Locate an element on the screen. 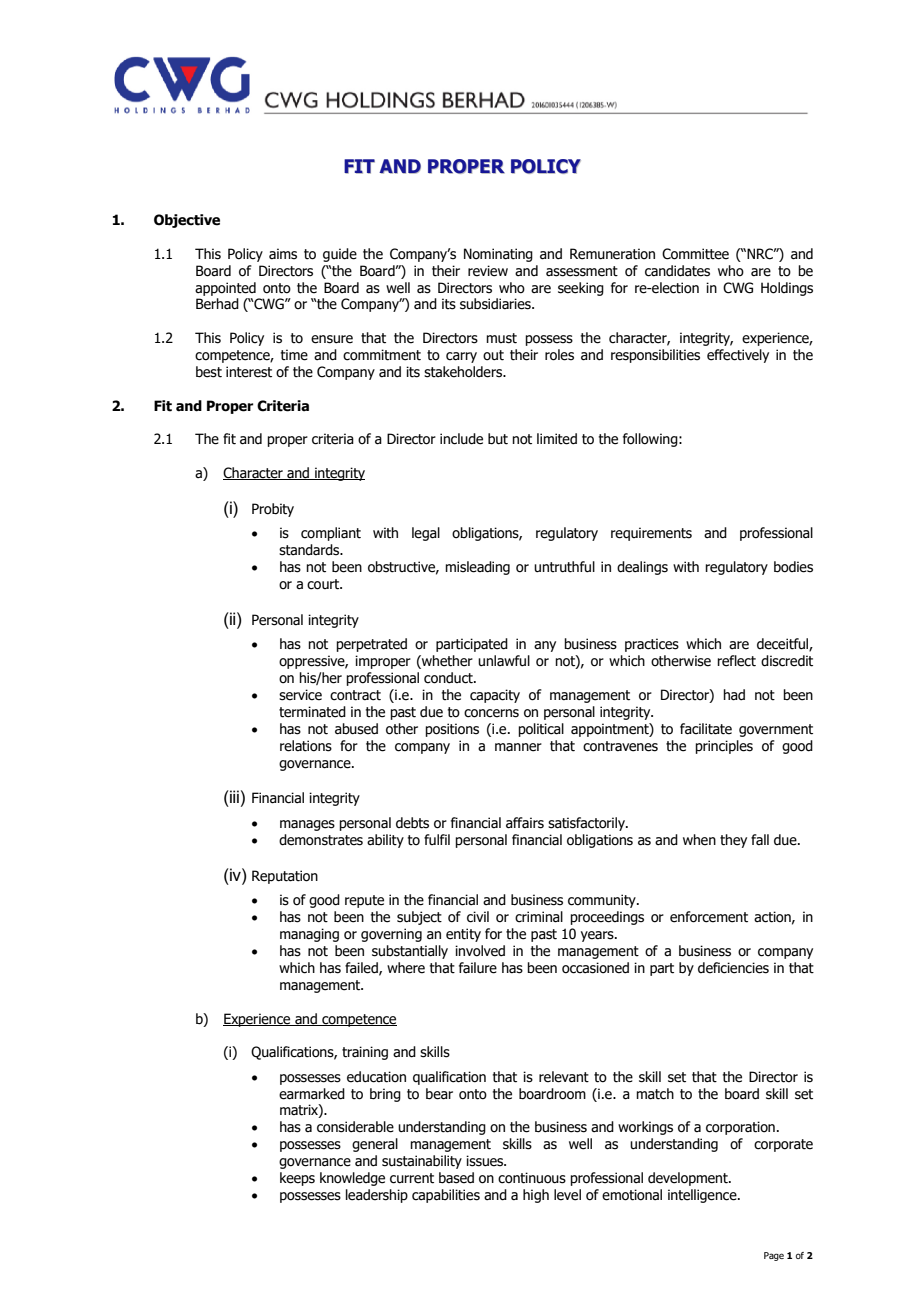  keeps is located at coordinates (297, 1179).
